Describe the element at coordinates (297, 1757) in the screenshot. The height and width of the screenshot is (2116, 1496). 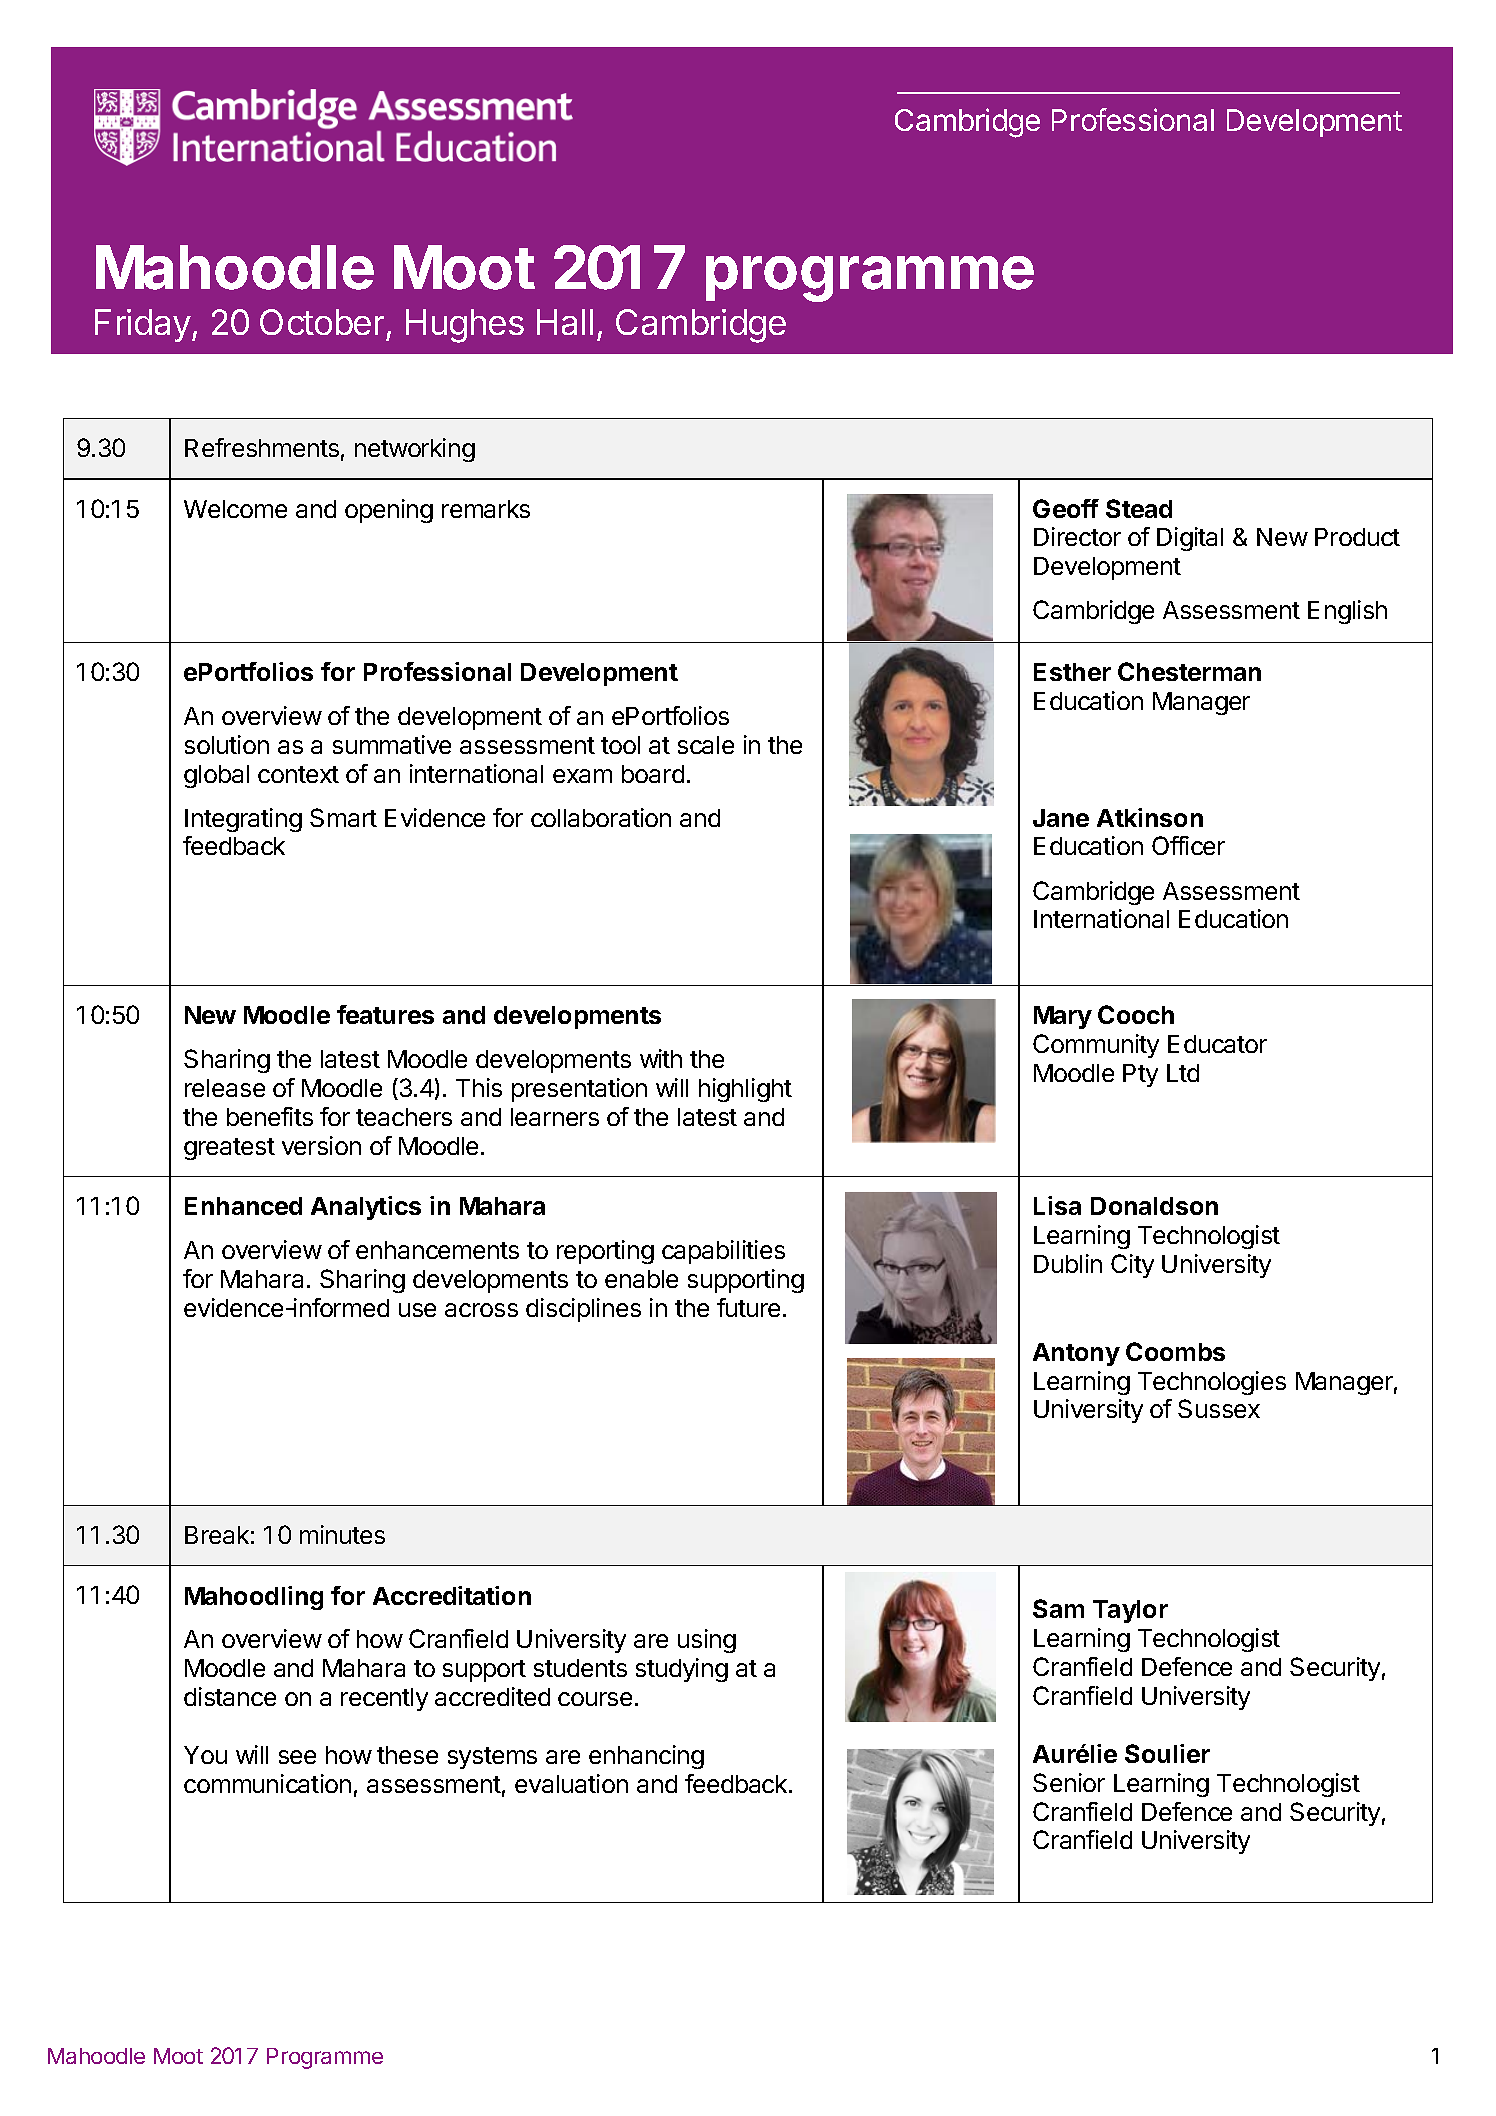
I see `see` at that location.
